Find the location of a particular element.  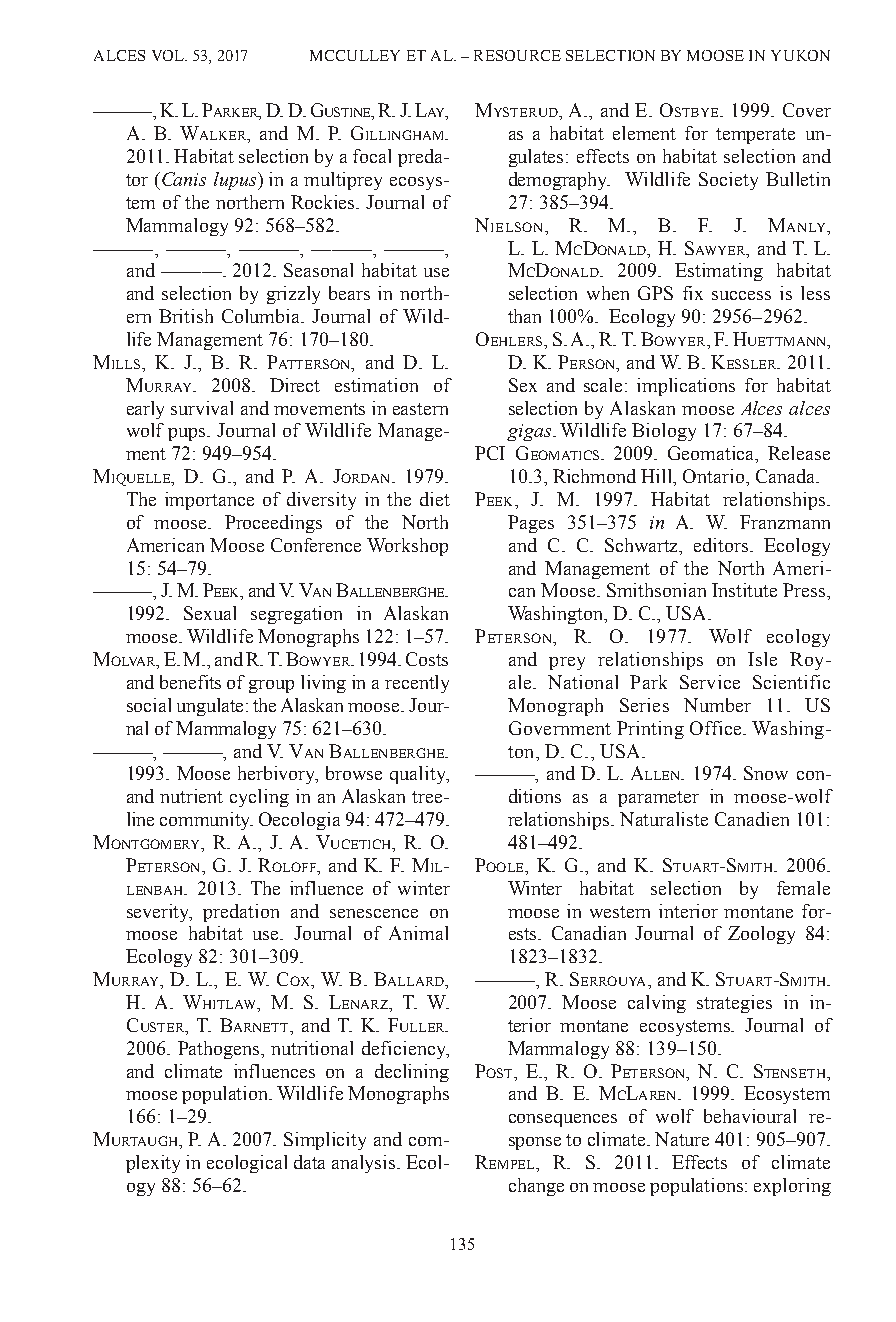

temperate is located at coordinates (755, 136).
